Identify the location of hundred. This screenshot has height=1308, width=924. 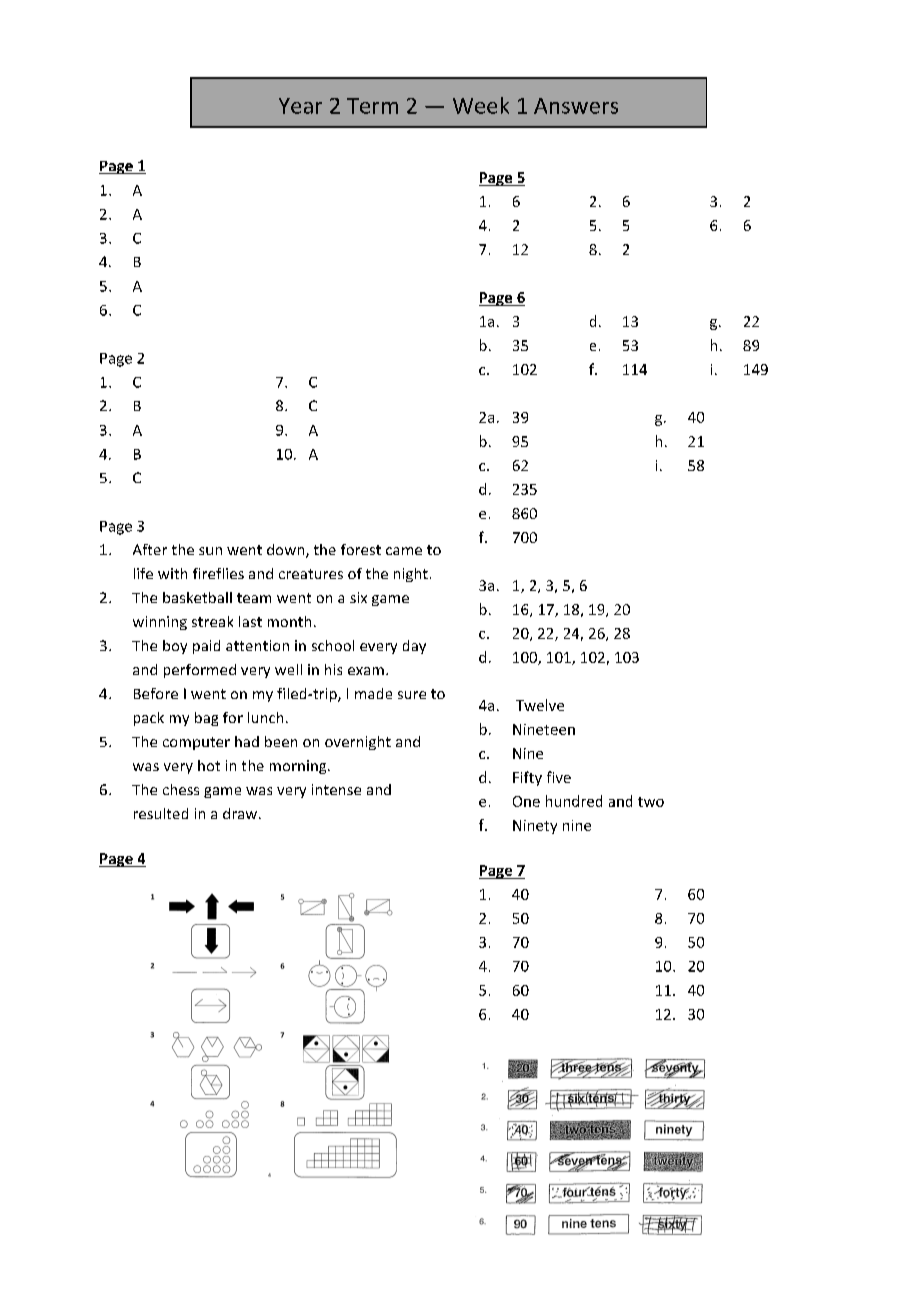
(574, 801).
